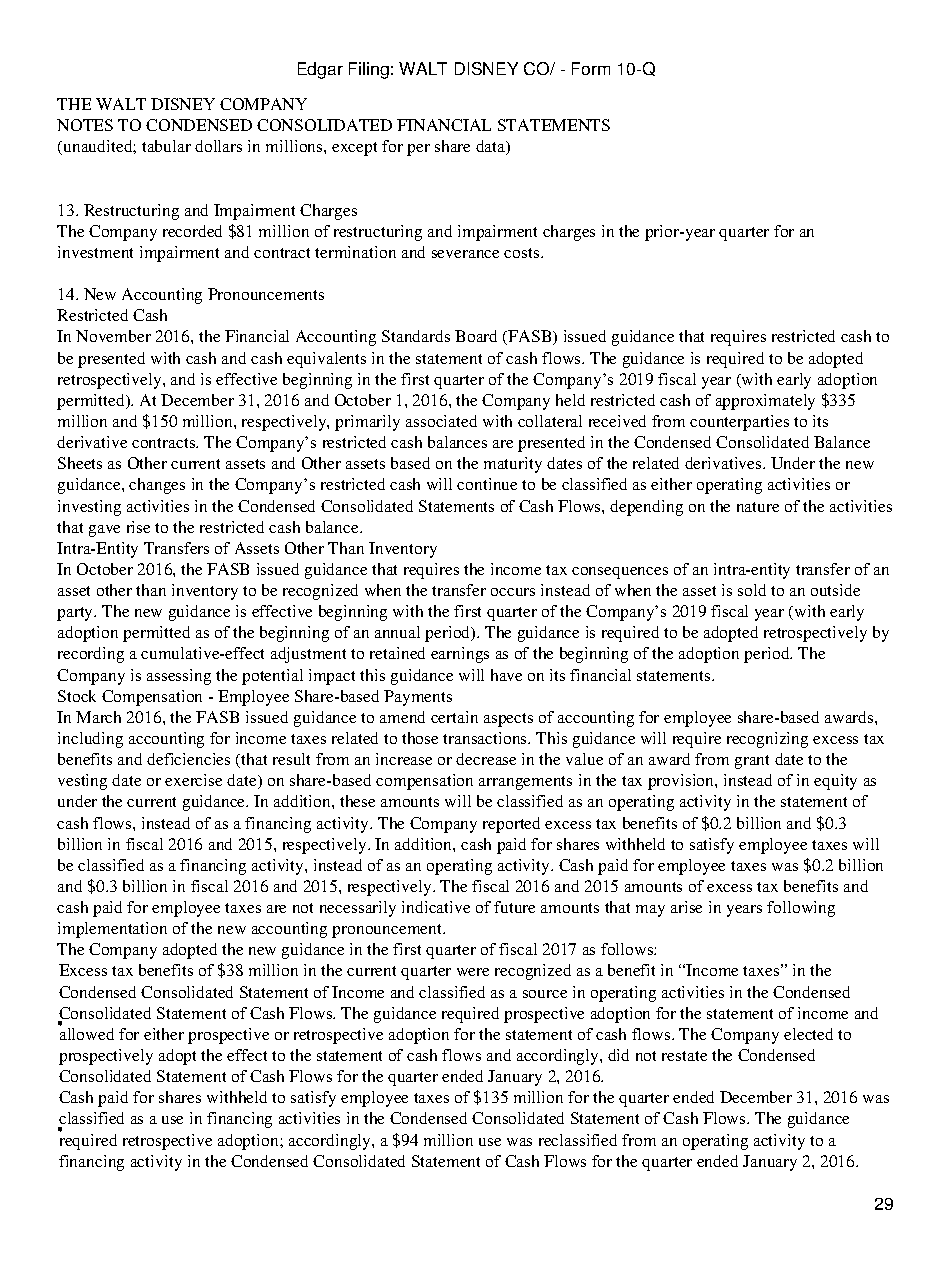 This screenshot has width=952, height=1268. Describe the element at coordinates (157, 486) in the screenshot. I see `changes` at that location.
